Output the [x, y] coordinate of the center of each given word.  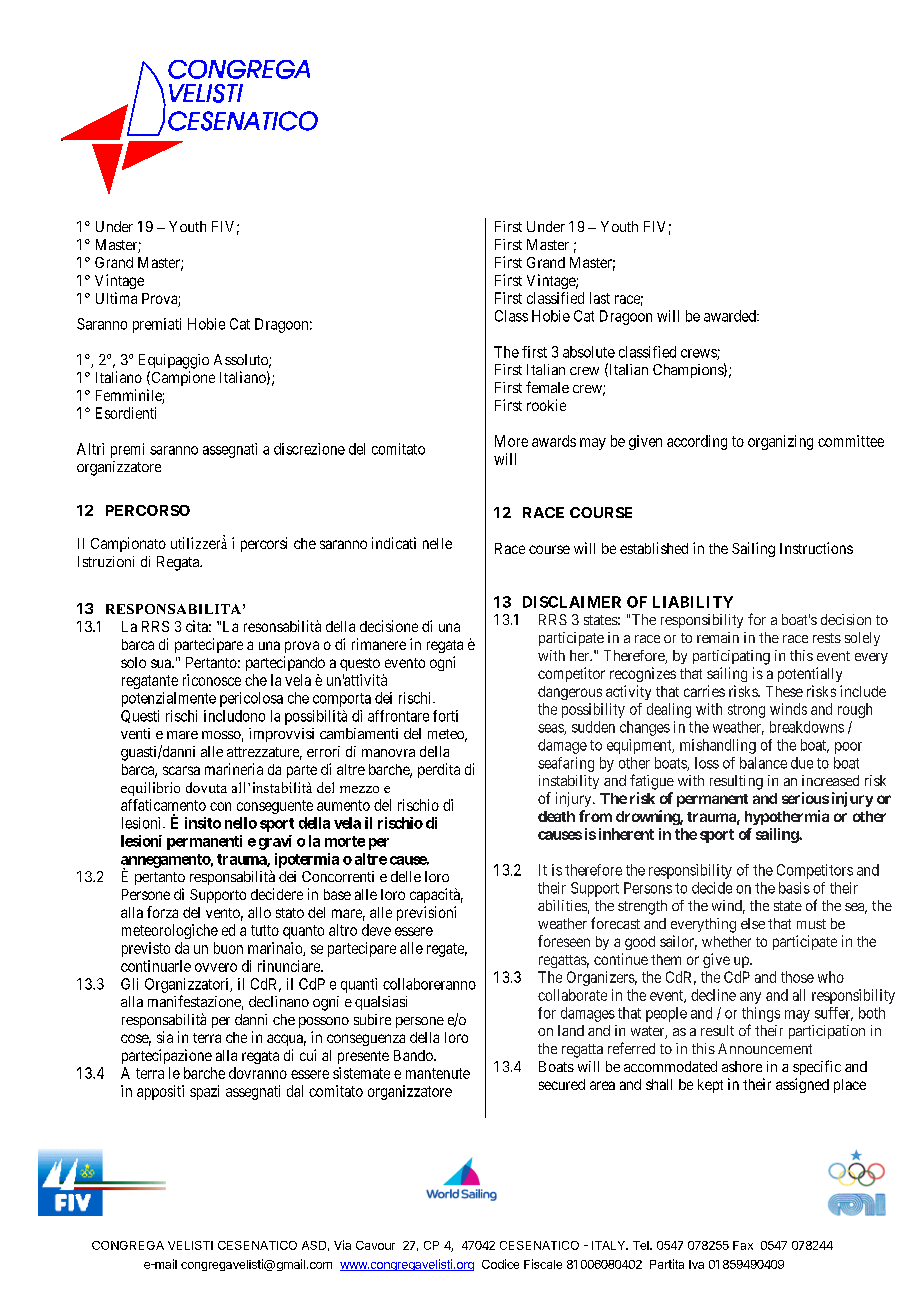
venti [135, 733]
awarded [731, 316]
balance [763, 763]
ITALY [610, 1245]
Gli [129, 984]
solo [133, 662]
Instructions [816, 548]
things [761, 1014]
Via [342, 1245]
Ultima [116, 298]
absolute [589, 352]
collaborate [572, 995]
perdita [439, 770]
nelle [437, 543]
